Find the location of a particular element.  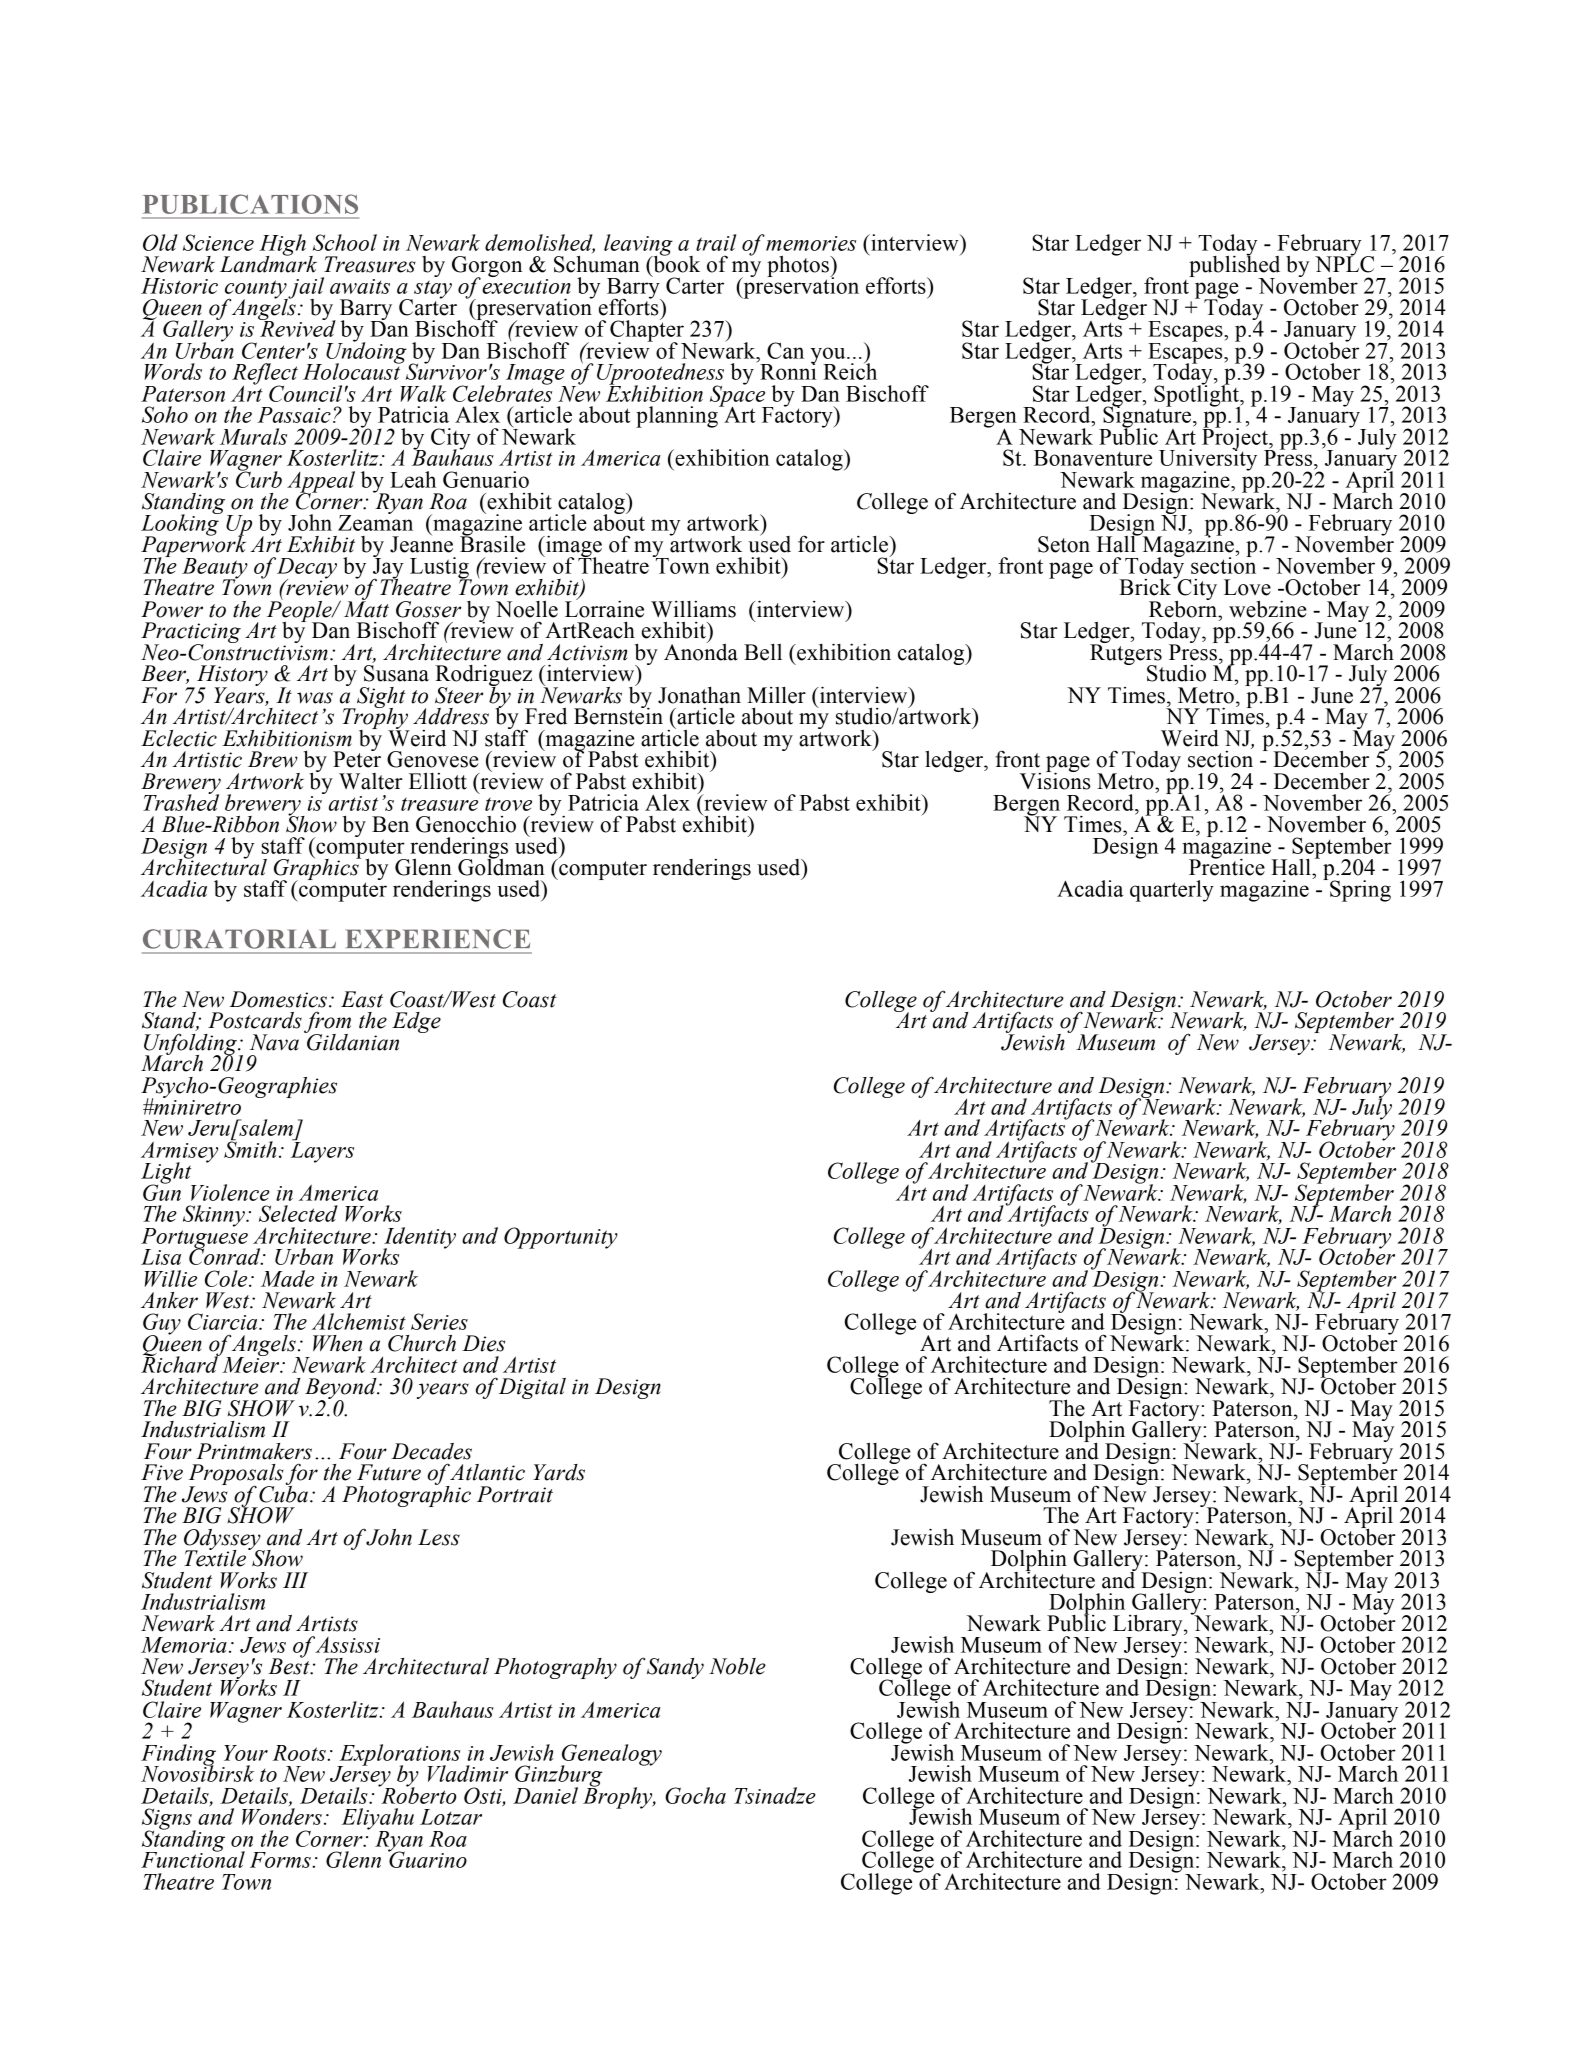

Yards is located at coordinates (559, 1472).
